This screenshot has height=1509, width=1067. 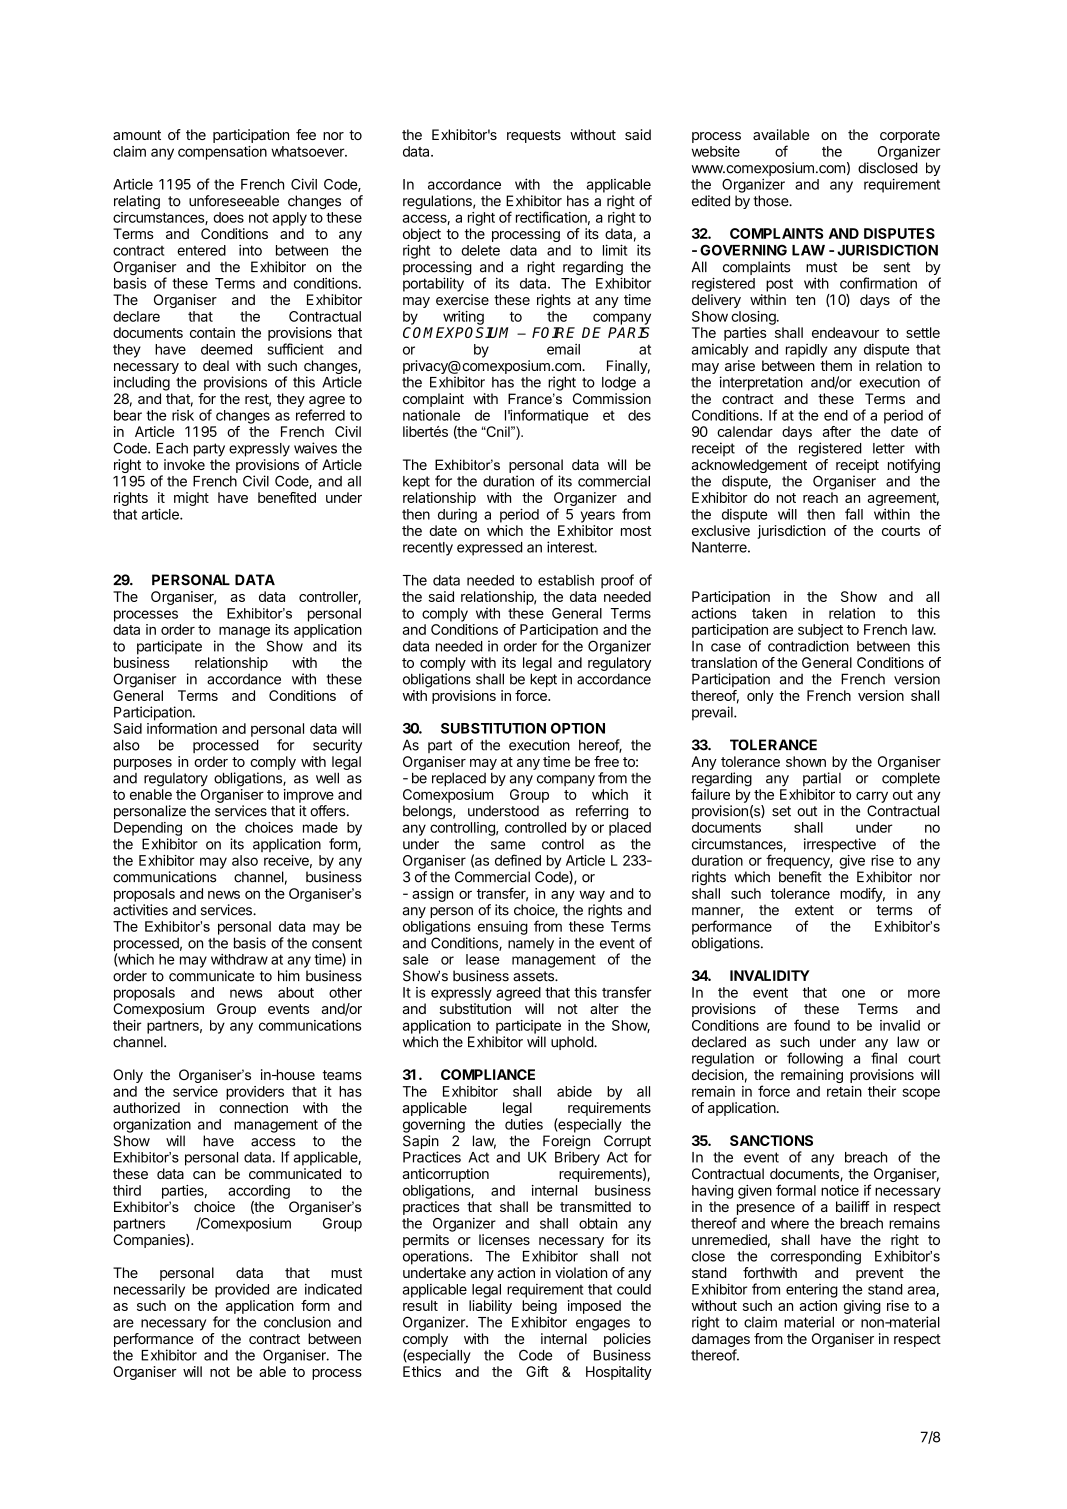 What do you see at coordinates (222, 153) in the screenshot?
I see `compensation` at bounding box center [222, 153].
